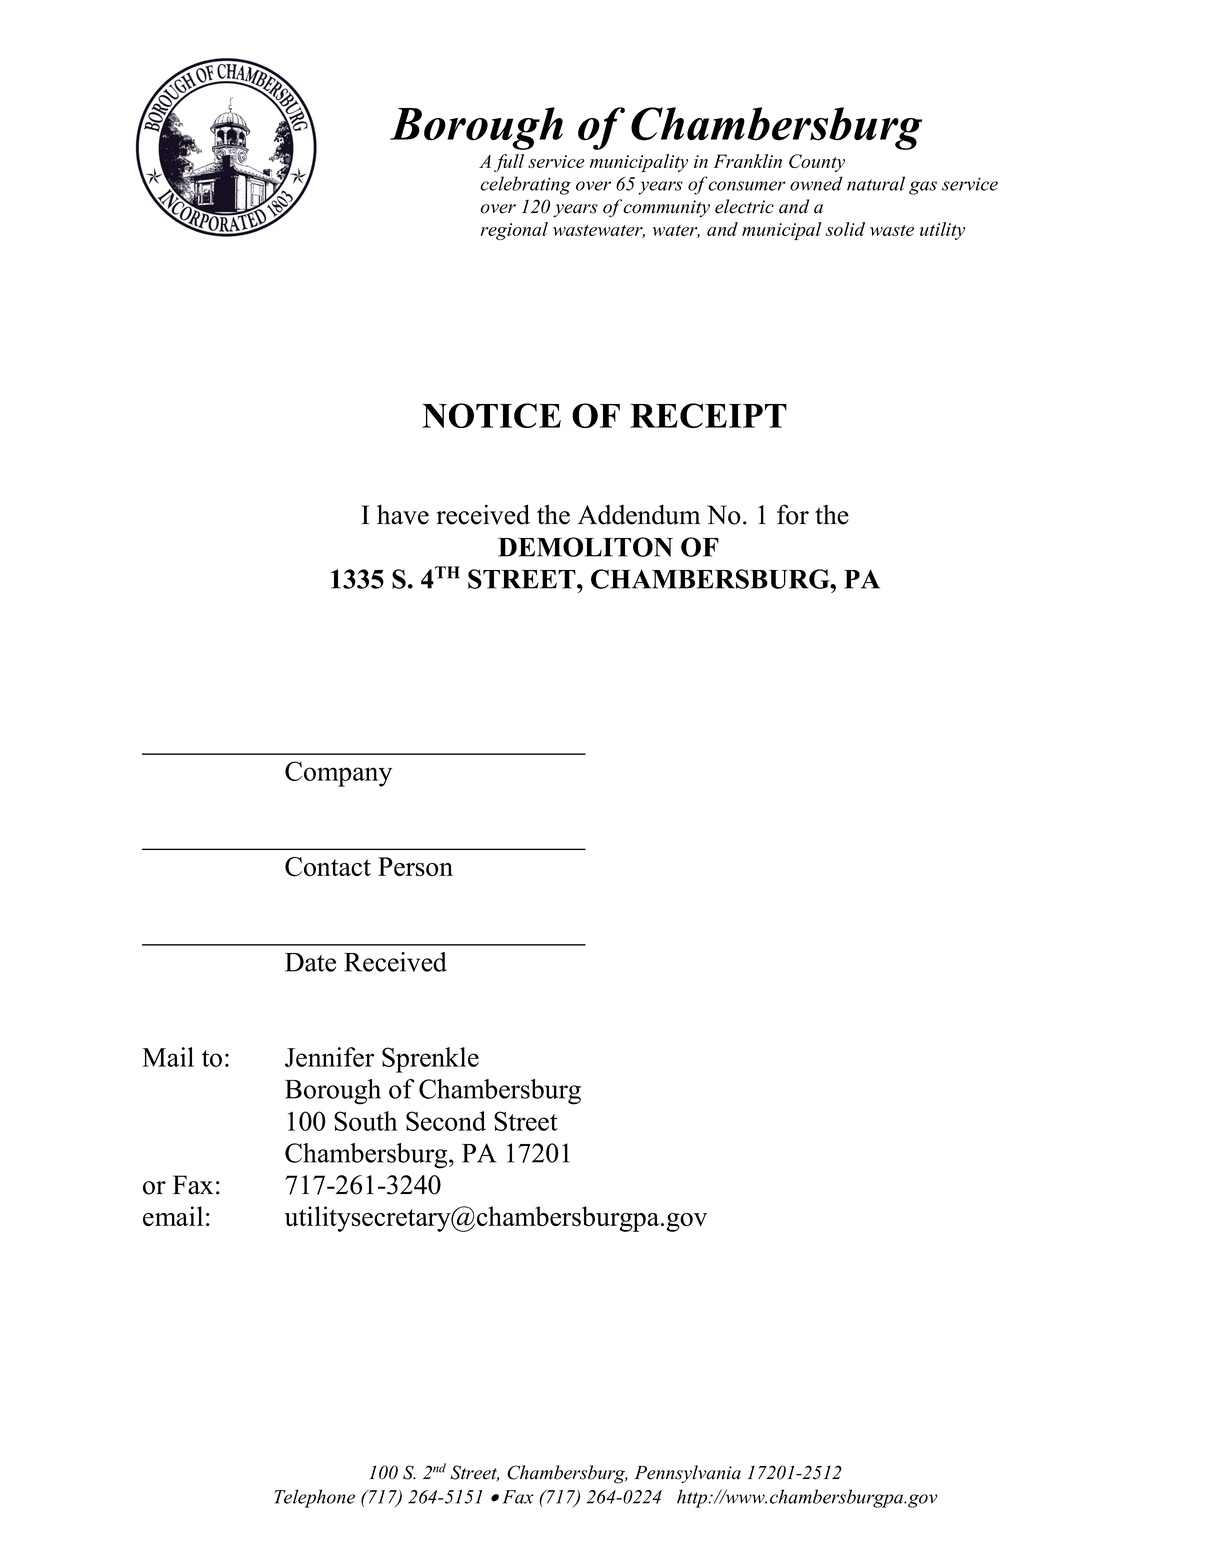 This screenshot has width=1210, height=1565. Describe the element at coordinates (314, 1498) in the screenshot. I see `Telephone` at that location.
